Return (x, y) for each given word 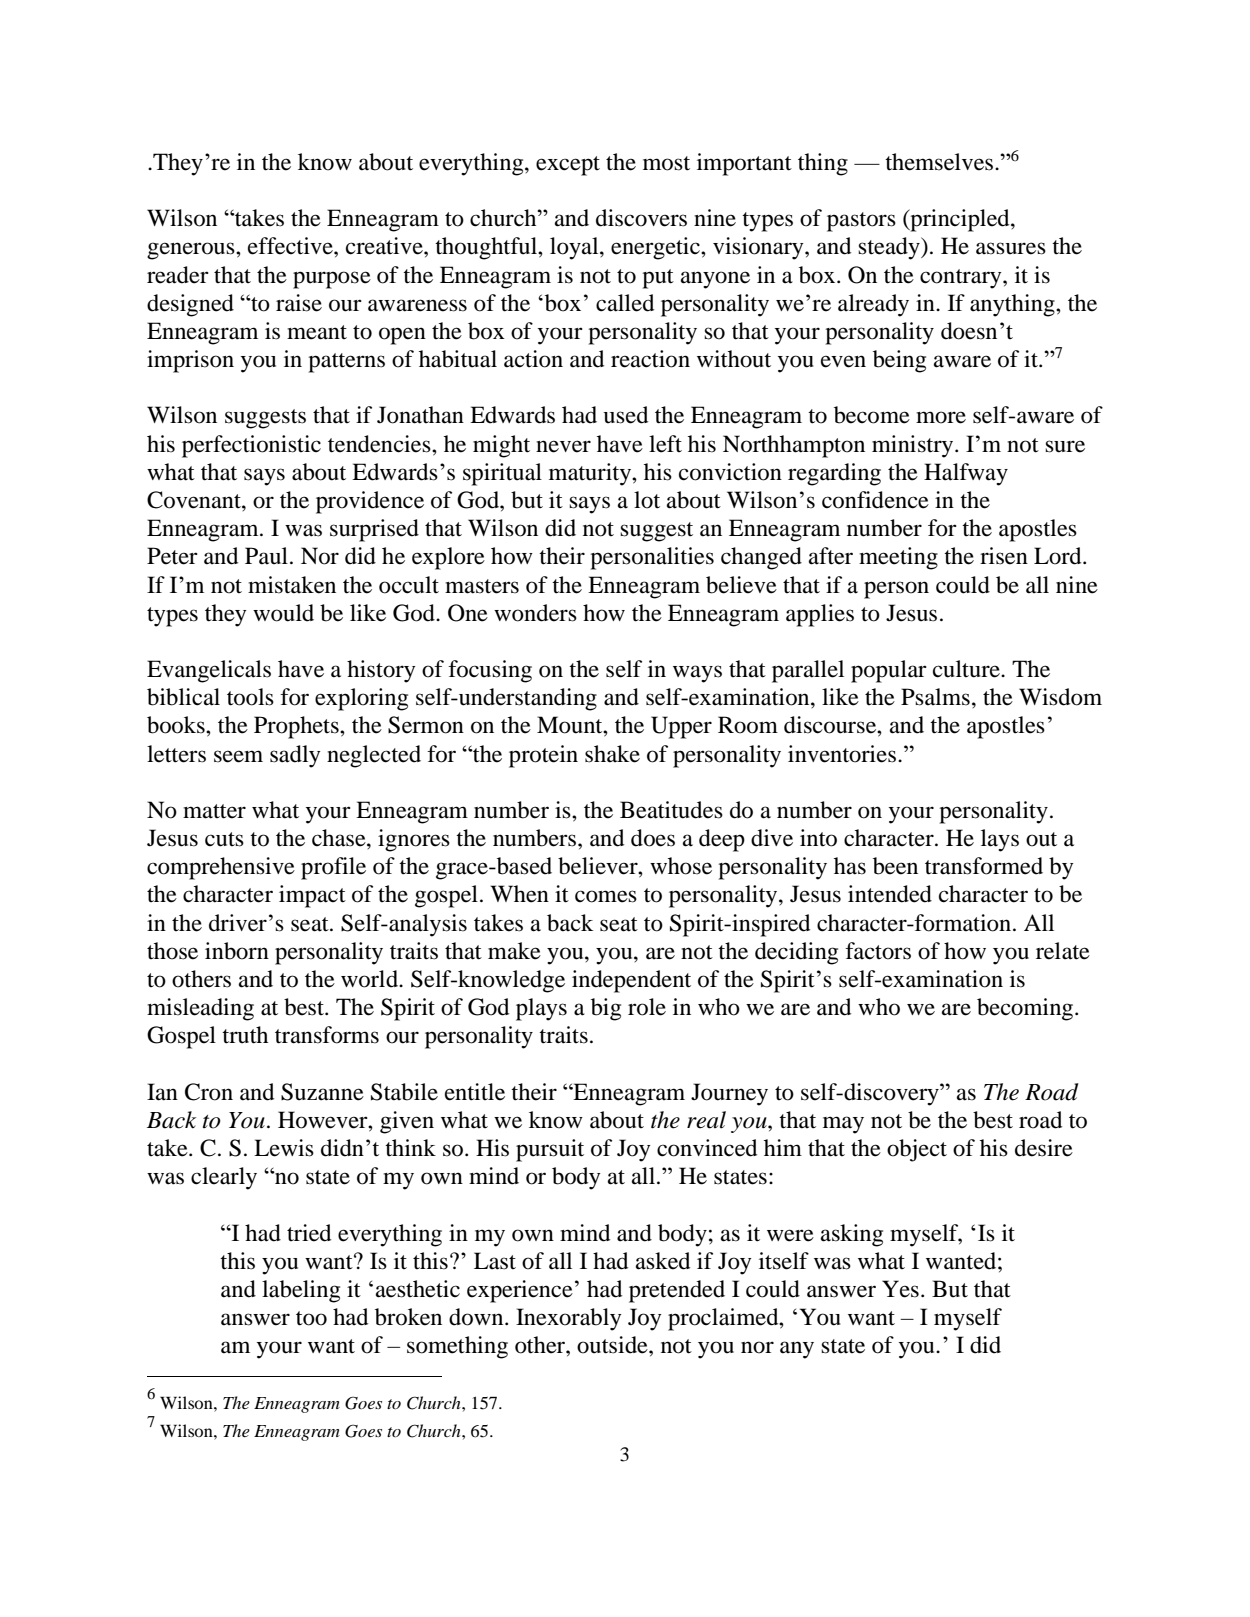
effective (291, 246)
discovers (641, 218)
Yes (900, 1289)
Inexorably (569, 1319)
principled (960, 220)
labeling (301, 1291)
